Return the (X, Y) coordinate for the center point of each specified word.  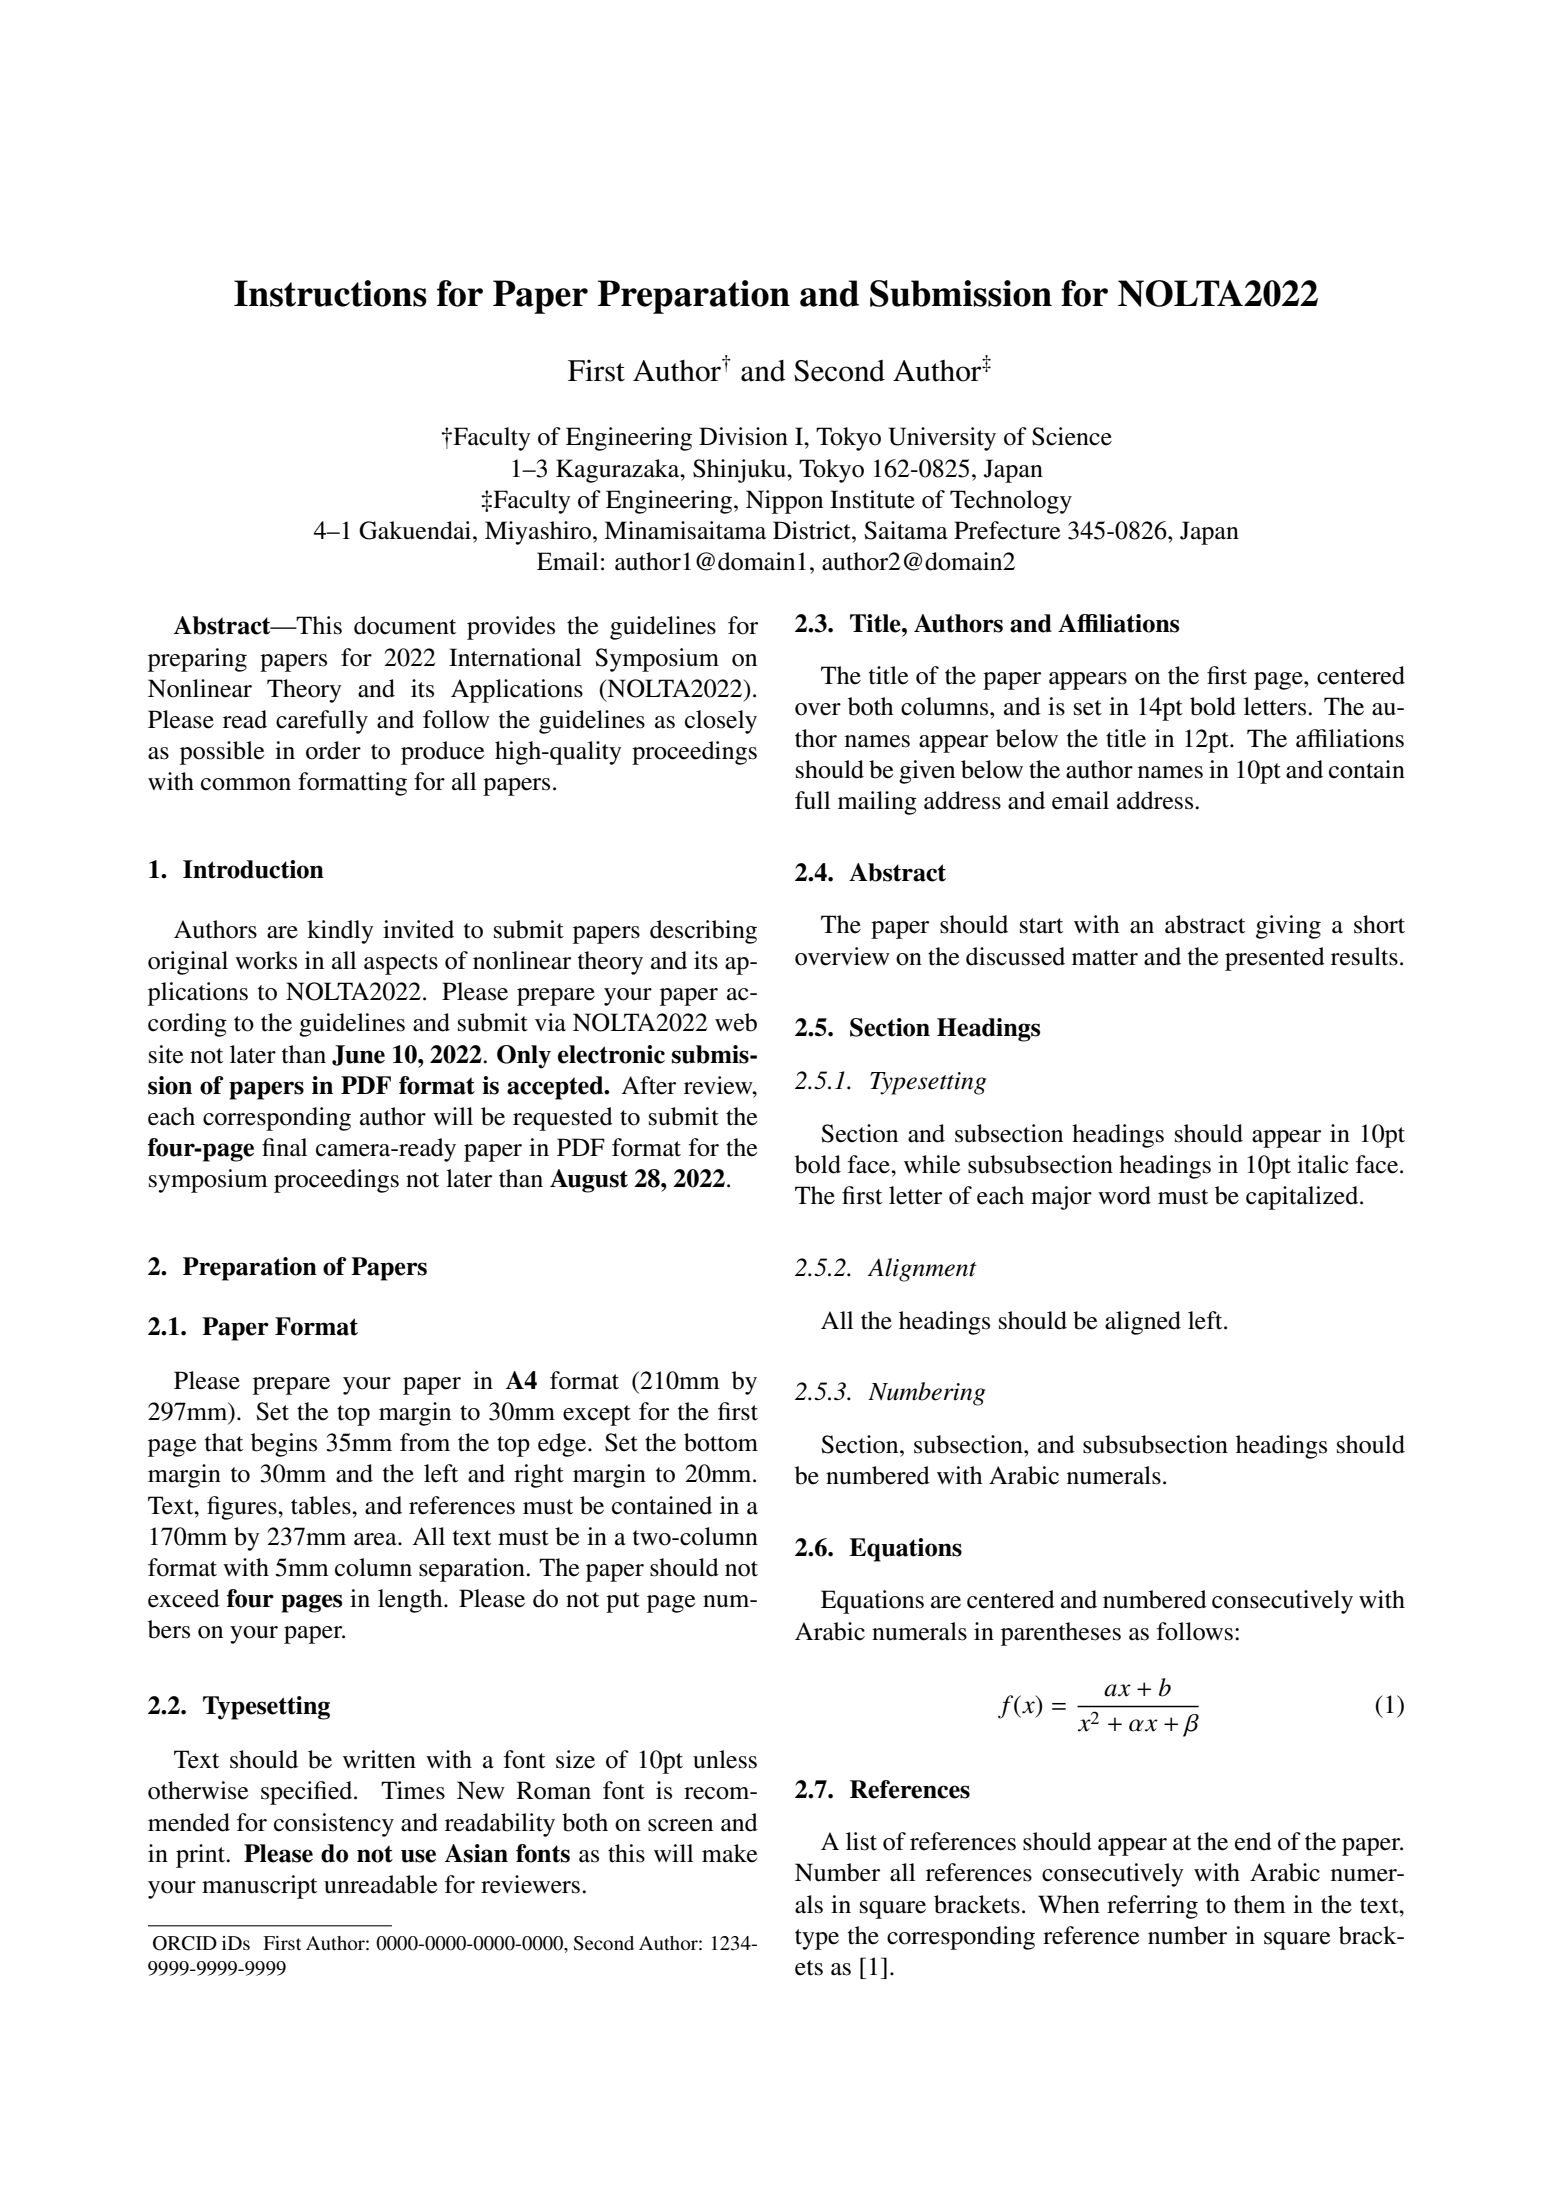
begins (284, 1445)
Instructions (330, 293)
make (729, 1853)
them (1260, 1904)
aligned (1143, 1323)
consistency (334, 1825)
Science (1072, 436)
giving (1288, 927)
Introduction (253, 869)
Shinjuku (740, 471)
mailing (877, 803)
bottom (721, 1442)
